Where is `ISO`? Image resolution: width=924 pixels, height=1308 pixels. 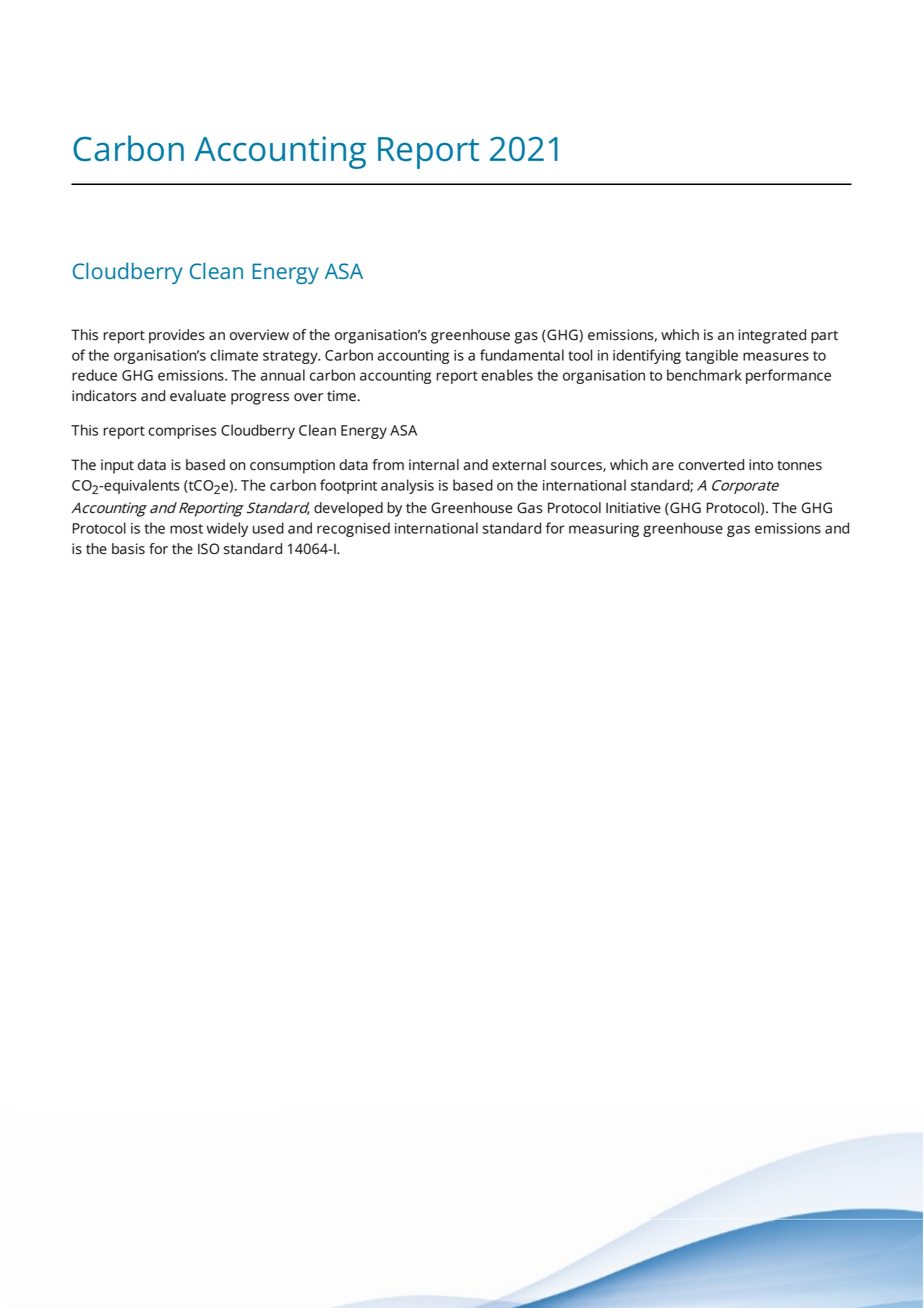
ISO is located at coordinates (208, 549).
